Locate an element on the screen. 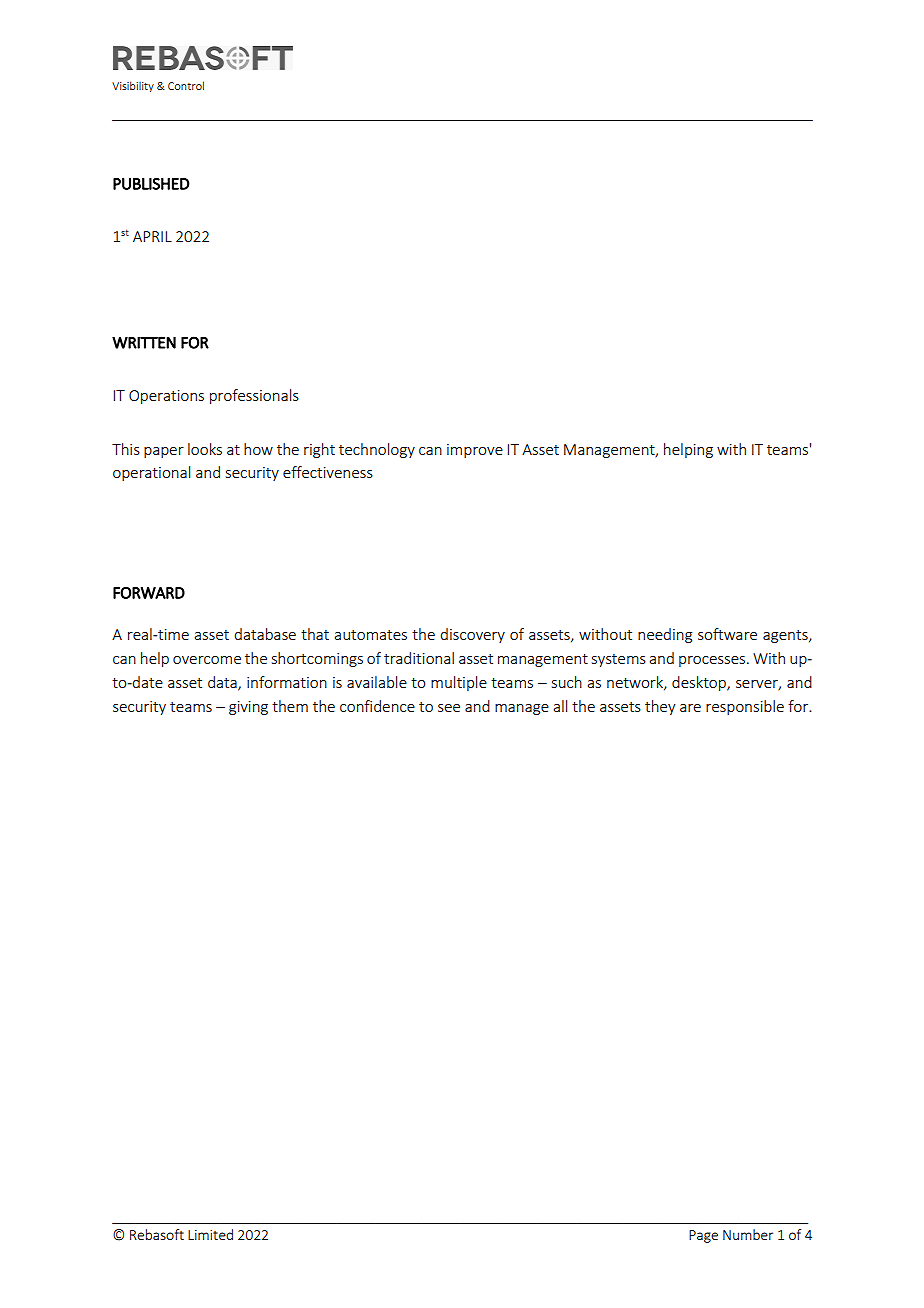  needing is located at coordinates (665, 635).
